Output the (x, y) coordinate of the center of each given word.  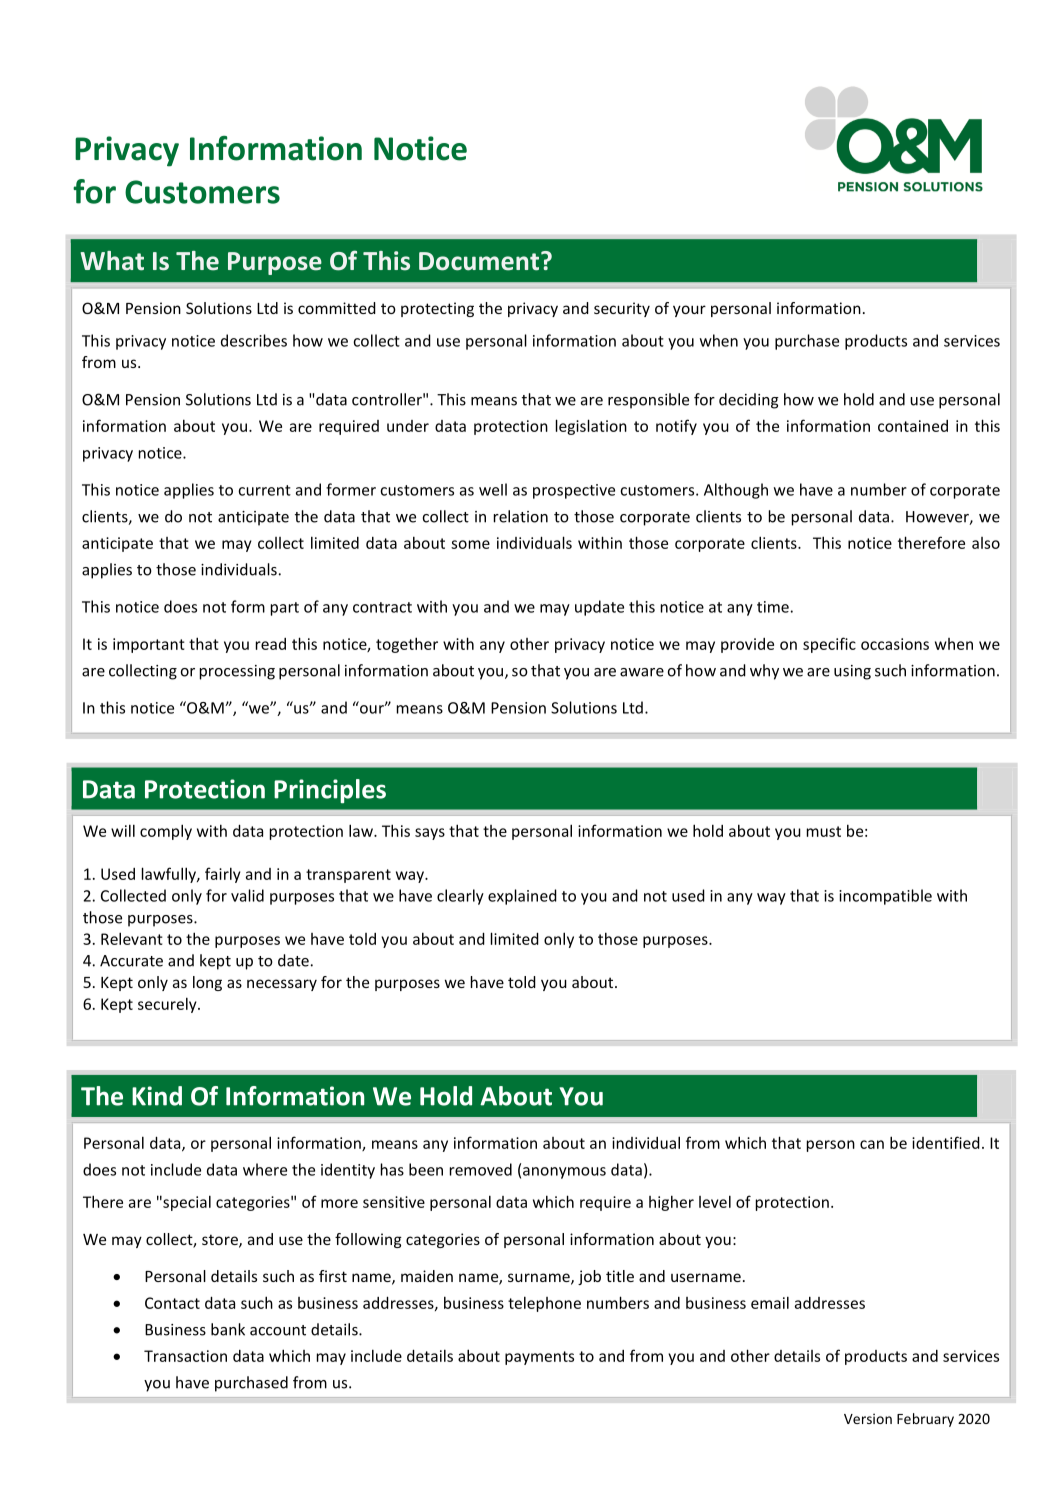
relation (521, 516)
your (689, 311)
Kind (157, 1096)
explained (522, 897)
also (986, 543)
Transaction (185, 1356)
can (872, 1144)
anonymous (564, 1173)
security (622, 309)
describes (254, 340)
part (285, 609)
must (824, 831)
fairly (223, 875)
